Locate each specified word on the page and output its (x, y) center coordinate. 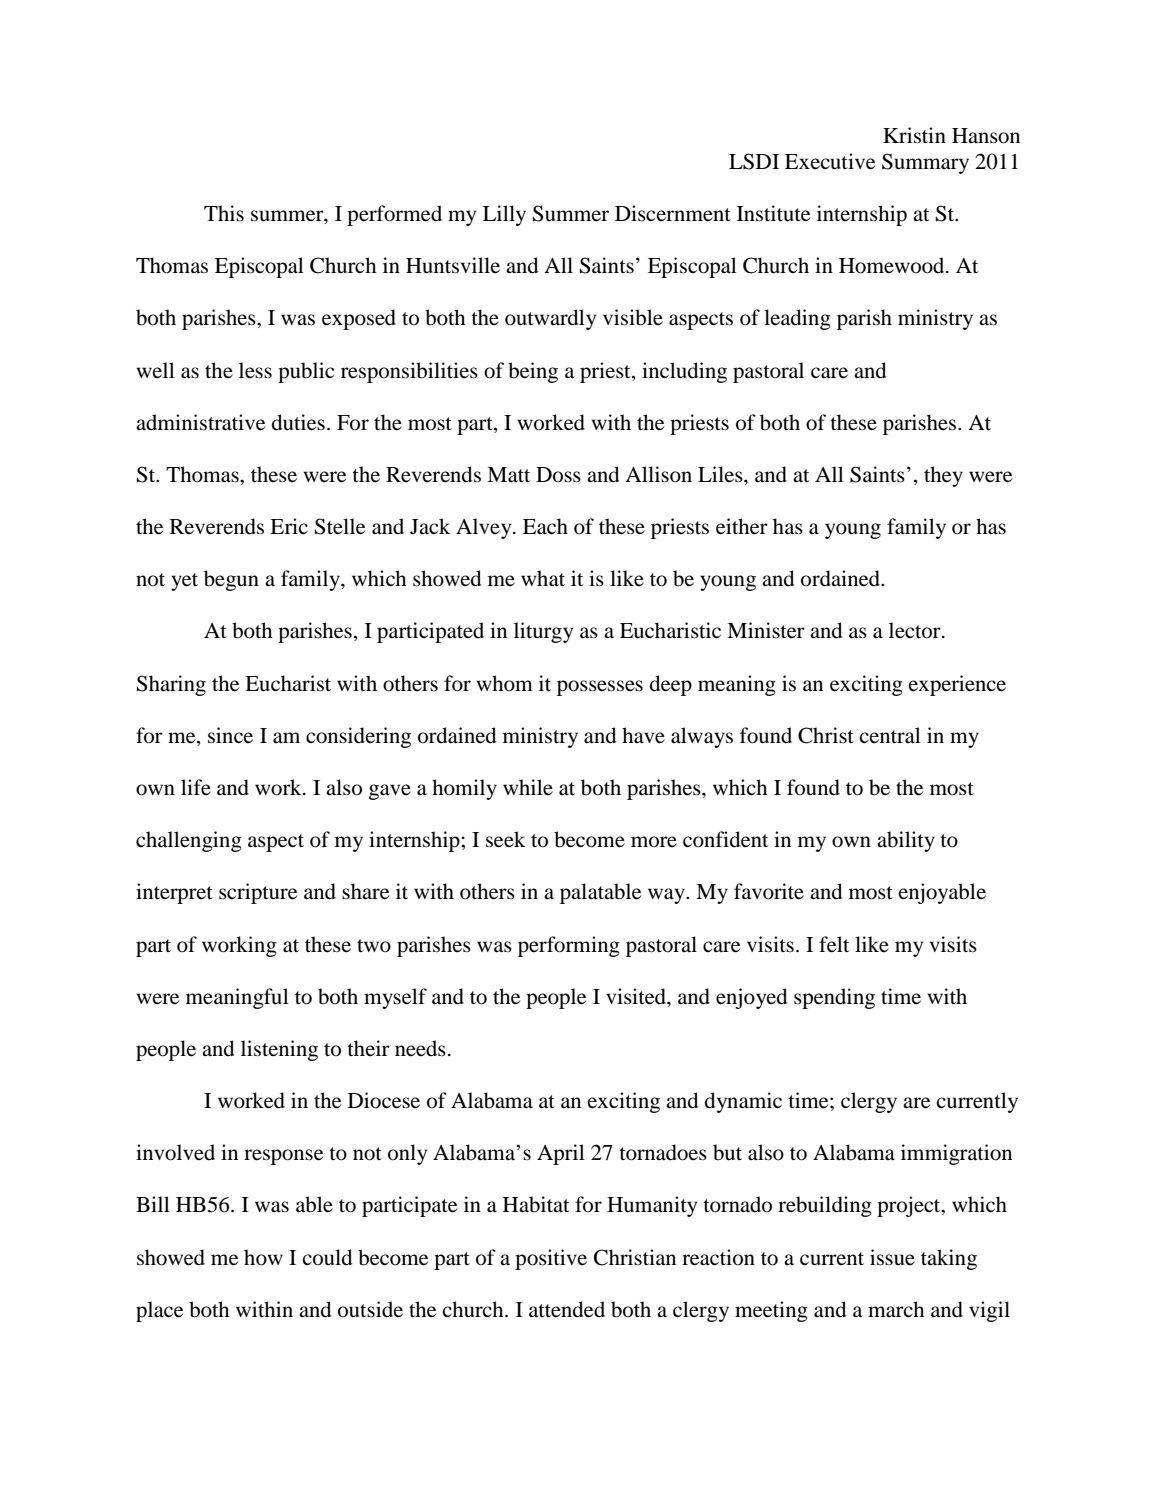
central (890, 735)
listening (279, 1050)
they (943, 476)
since (230, 735)
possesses (600, 688)
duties (298, 422)
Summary (925, 163)
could (327, 1257)
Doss (558, 475)
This (224, 213)
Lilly (504, 215)
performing (569, 946)
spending (834, 998)
